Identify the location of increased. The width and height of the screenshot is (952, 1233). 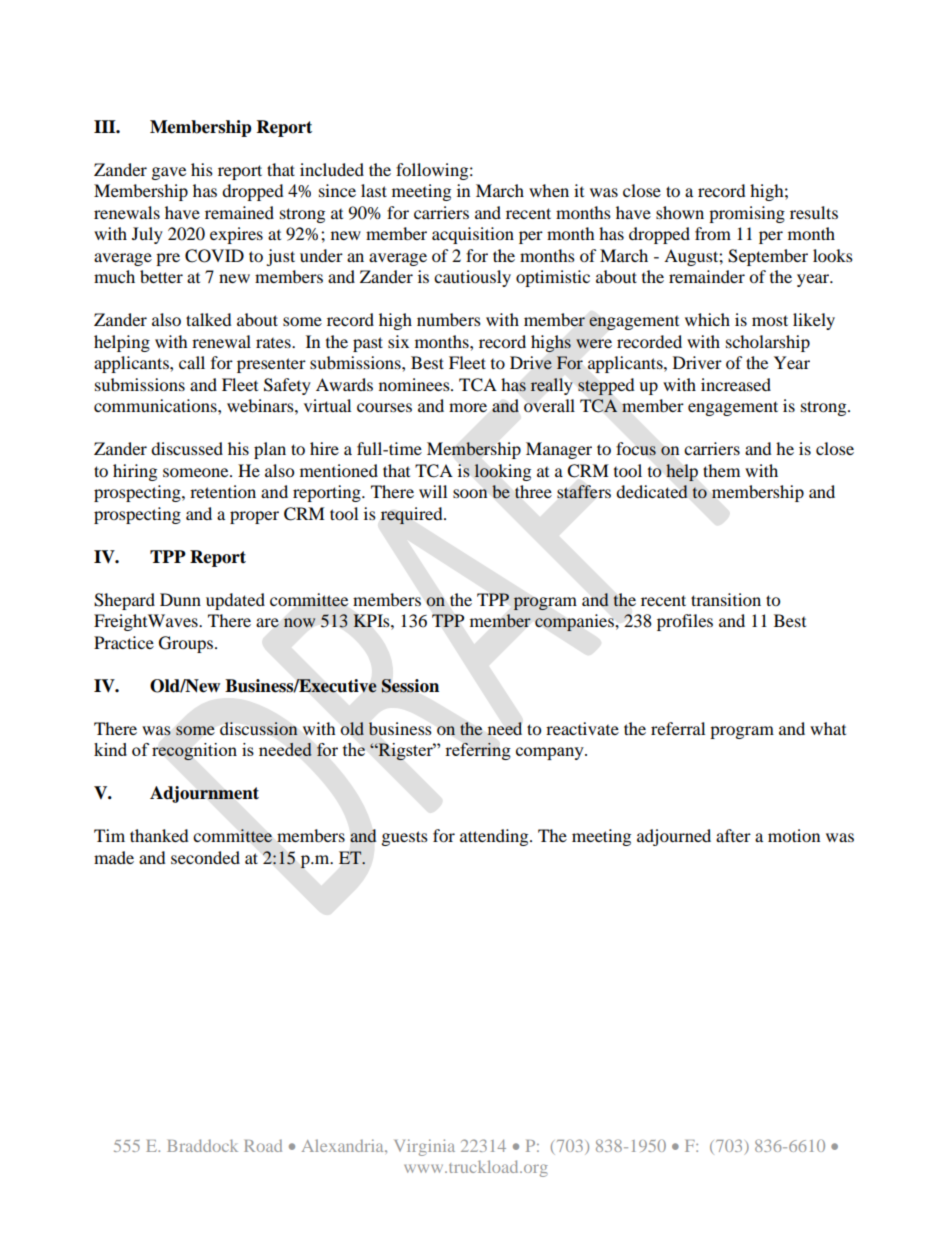
(736, 384).
